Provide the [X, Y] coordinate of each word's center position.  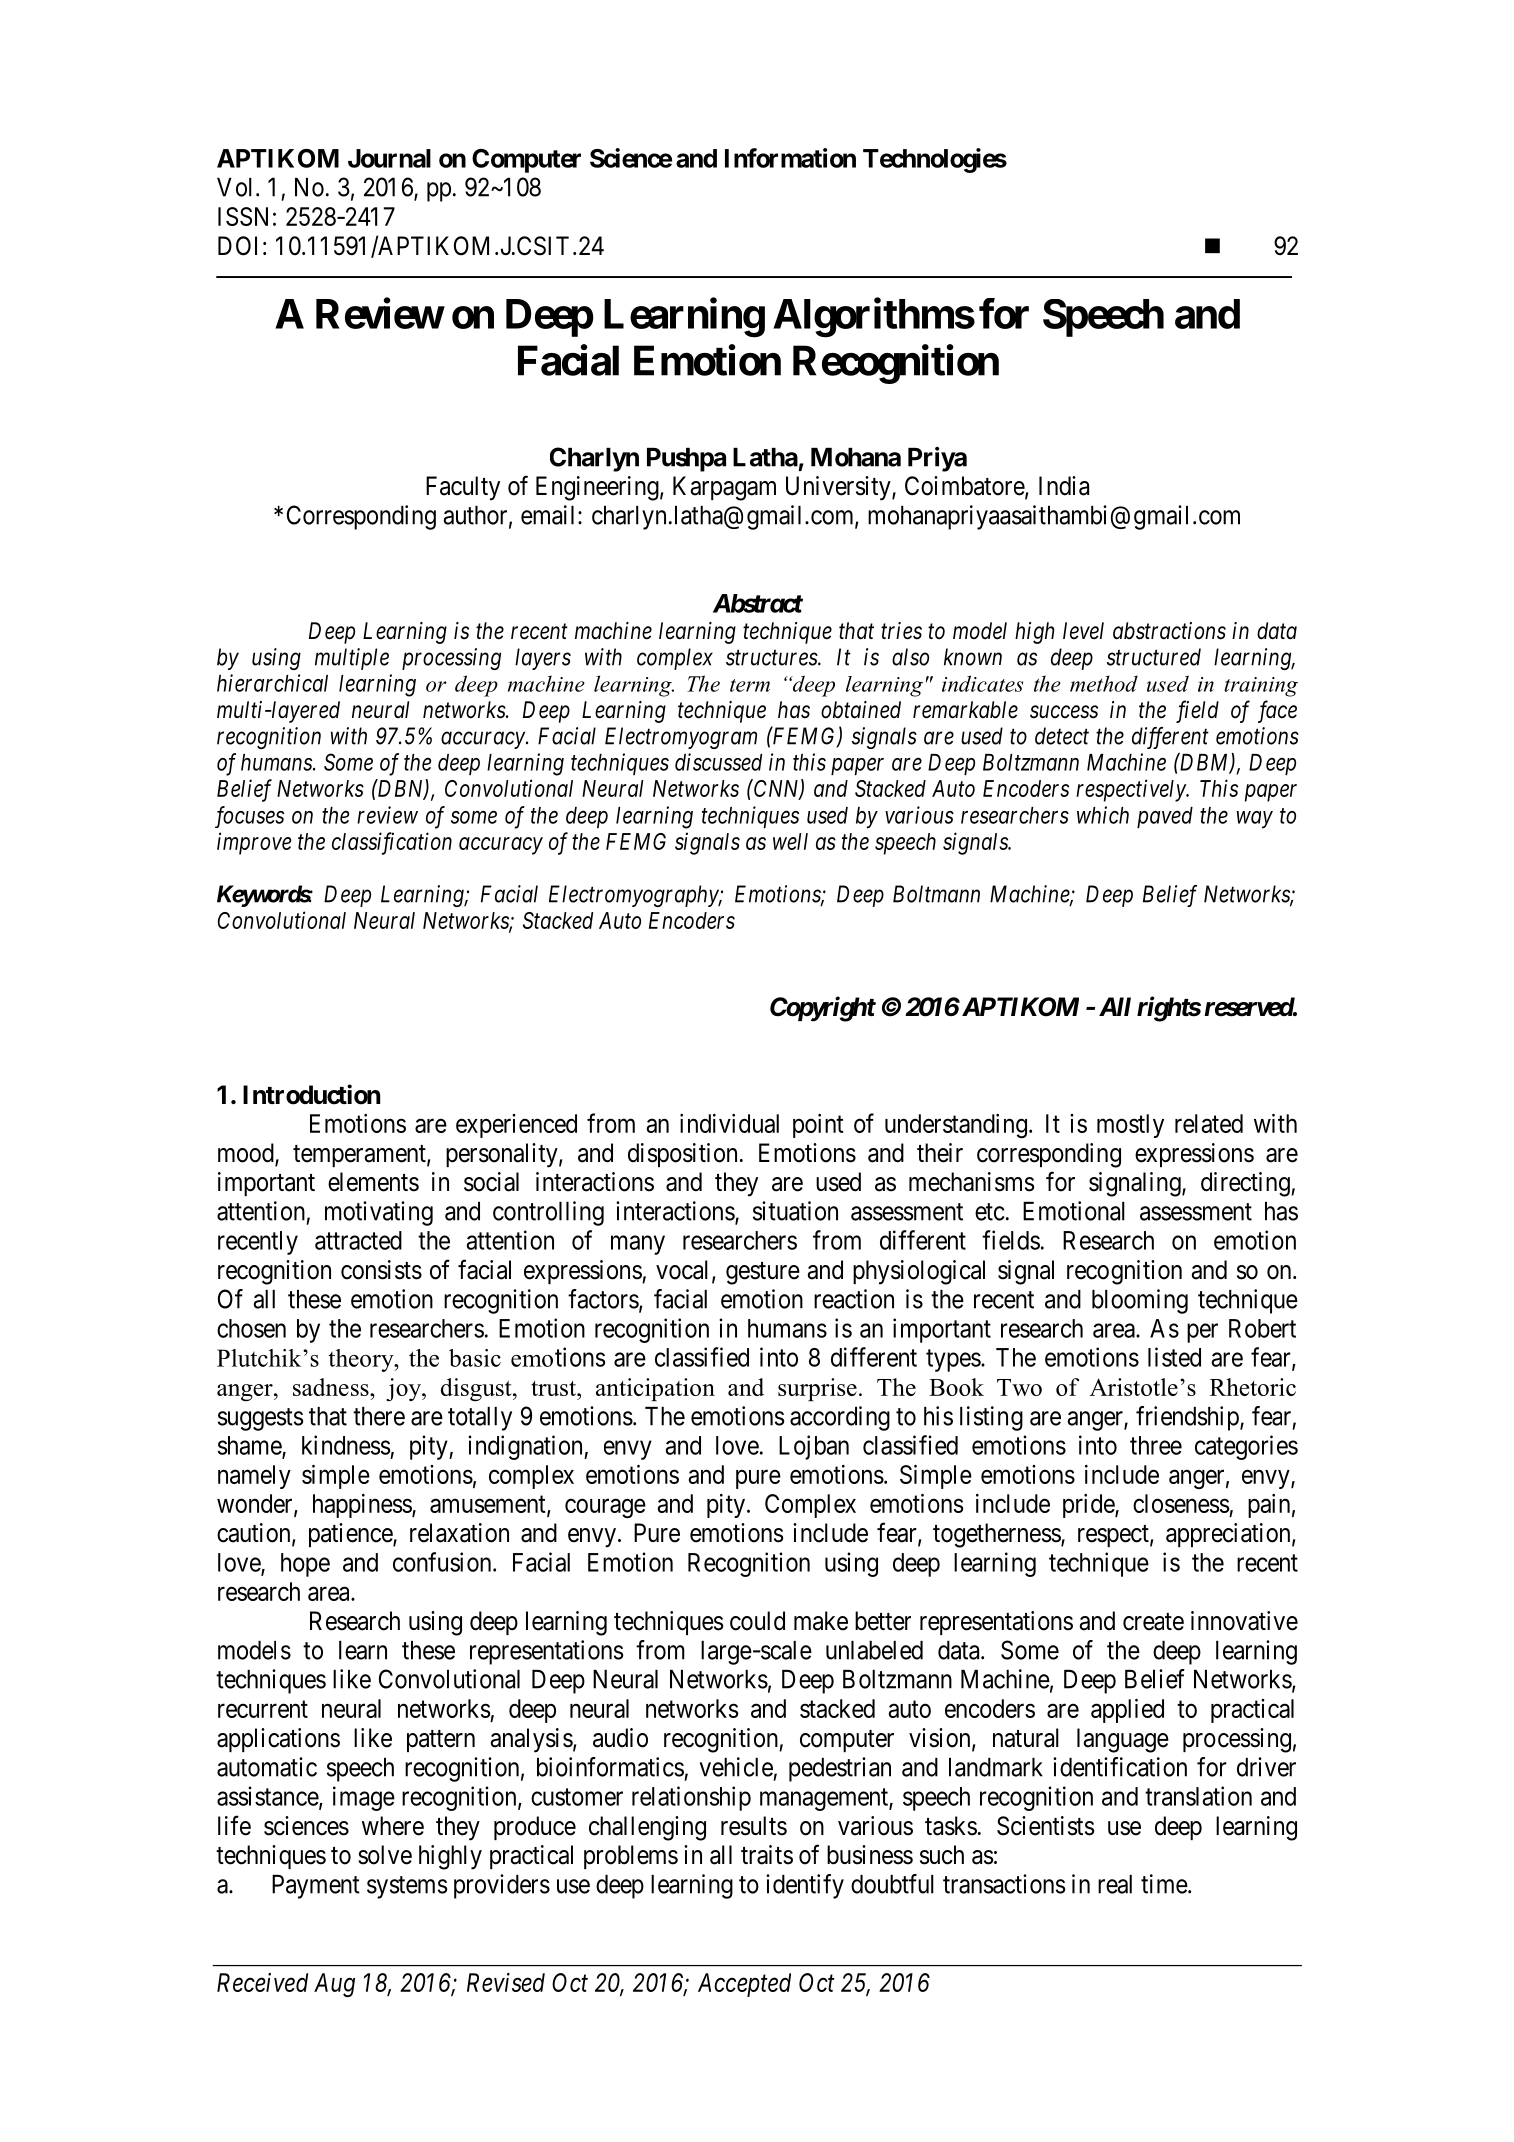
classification [392, 843]
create [1153, 1622]
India [1064, 486]
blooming [1140, 1301]
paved [1165, 817]
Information [790, 158]
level [1083, 630]
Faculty [463, 488]
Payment [316, 1887]
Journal [389, 158]
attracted [358, 1240]
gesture [763, 1273]
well [790, 841]
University [839, 488]
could [757, 1621]
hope [305, 1565]
